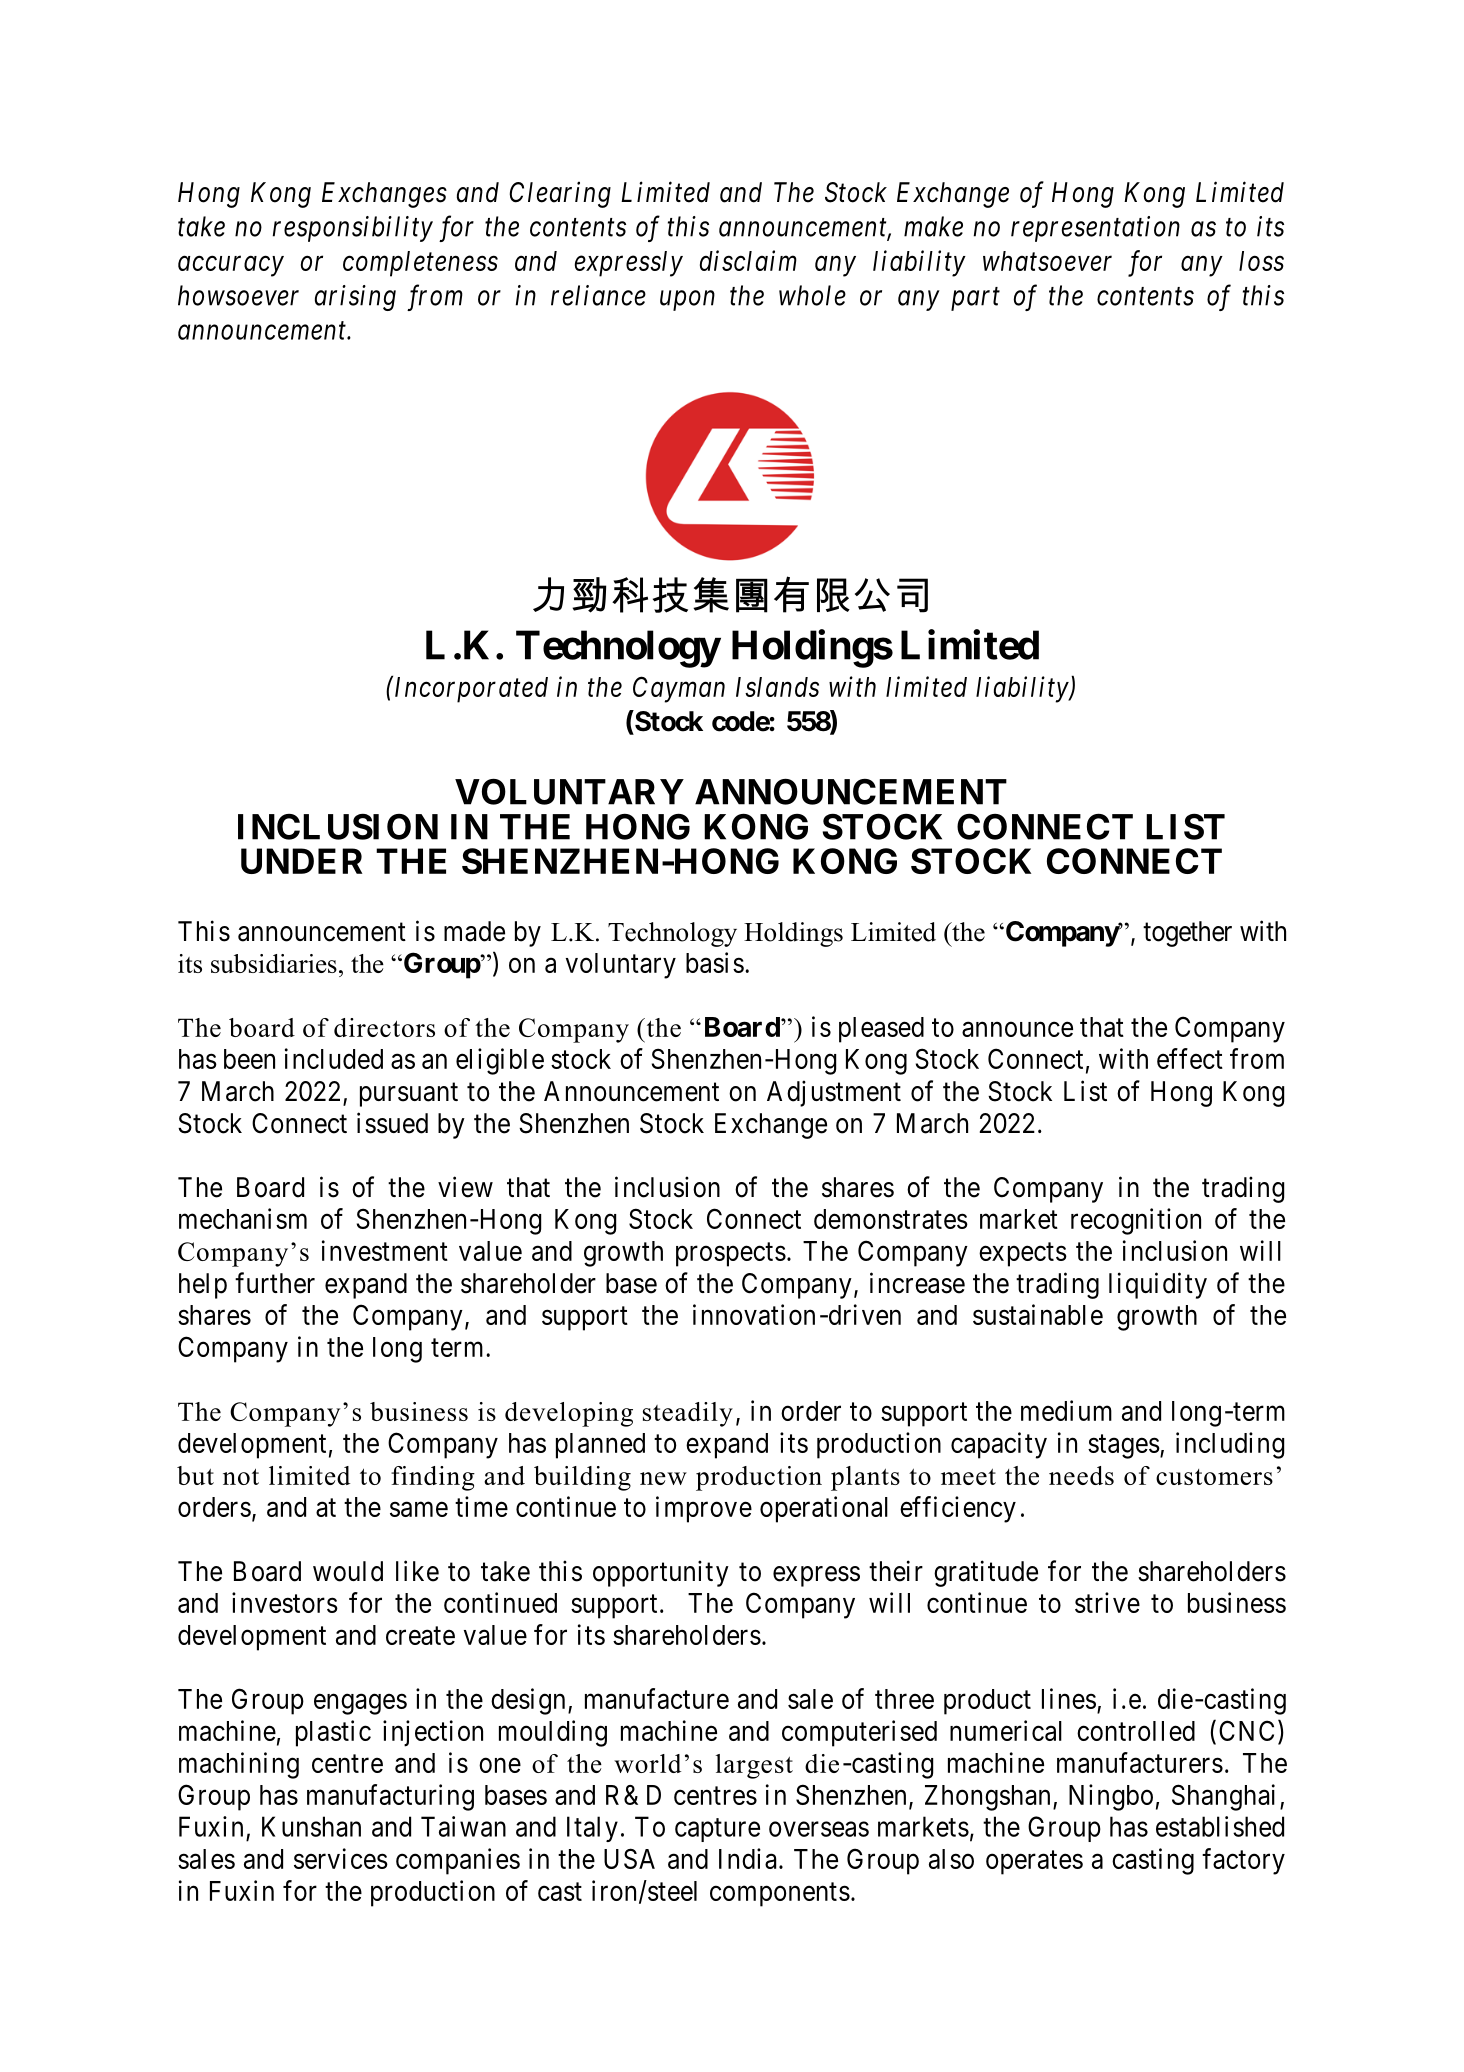  What do you see at coordinates (1158, 1285) in the screenshot?
I see `liquidity` at bounding box center [1158, 1285].
